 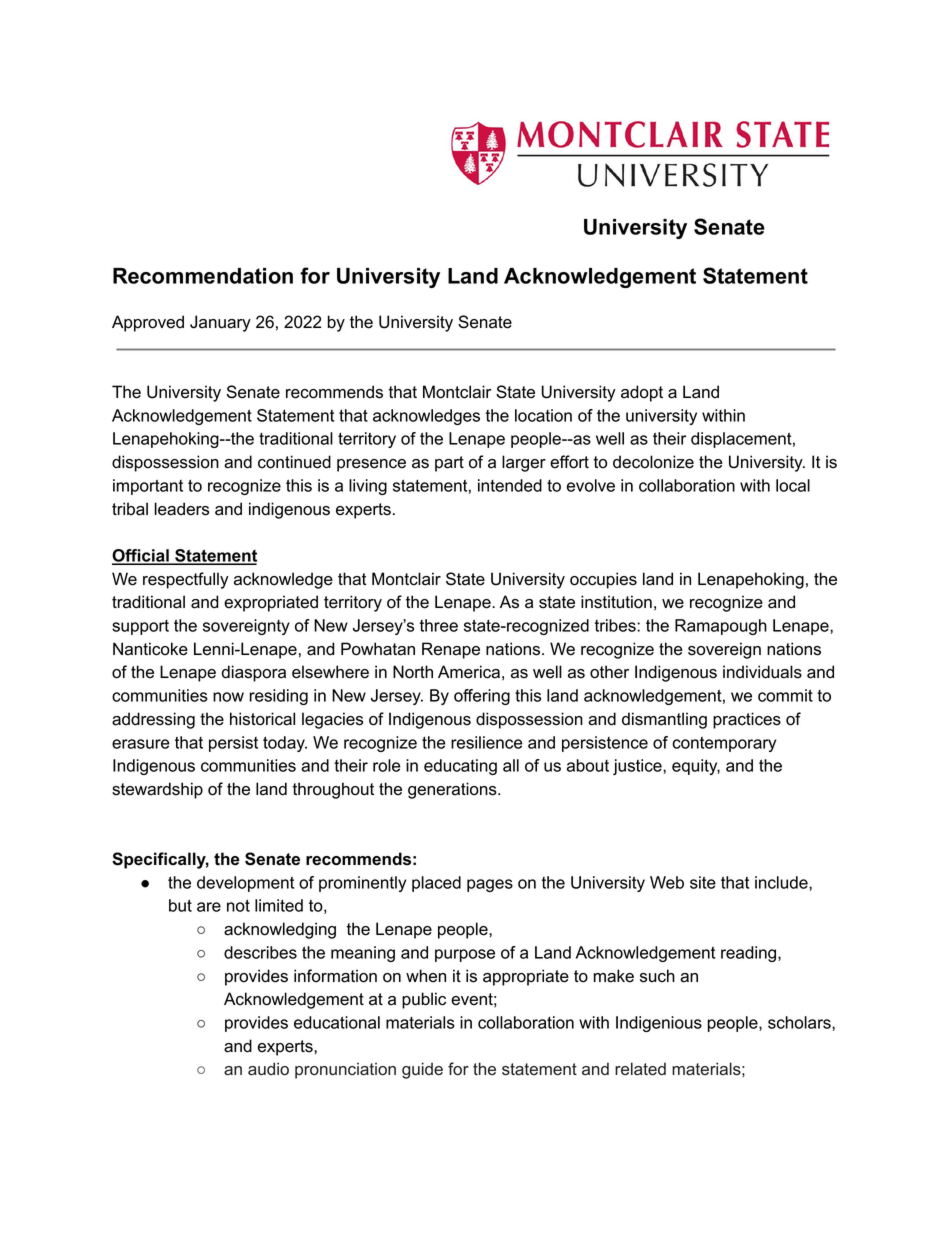 I want to click on location, so click(x=543, y=415).
